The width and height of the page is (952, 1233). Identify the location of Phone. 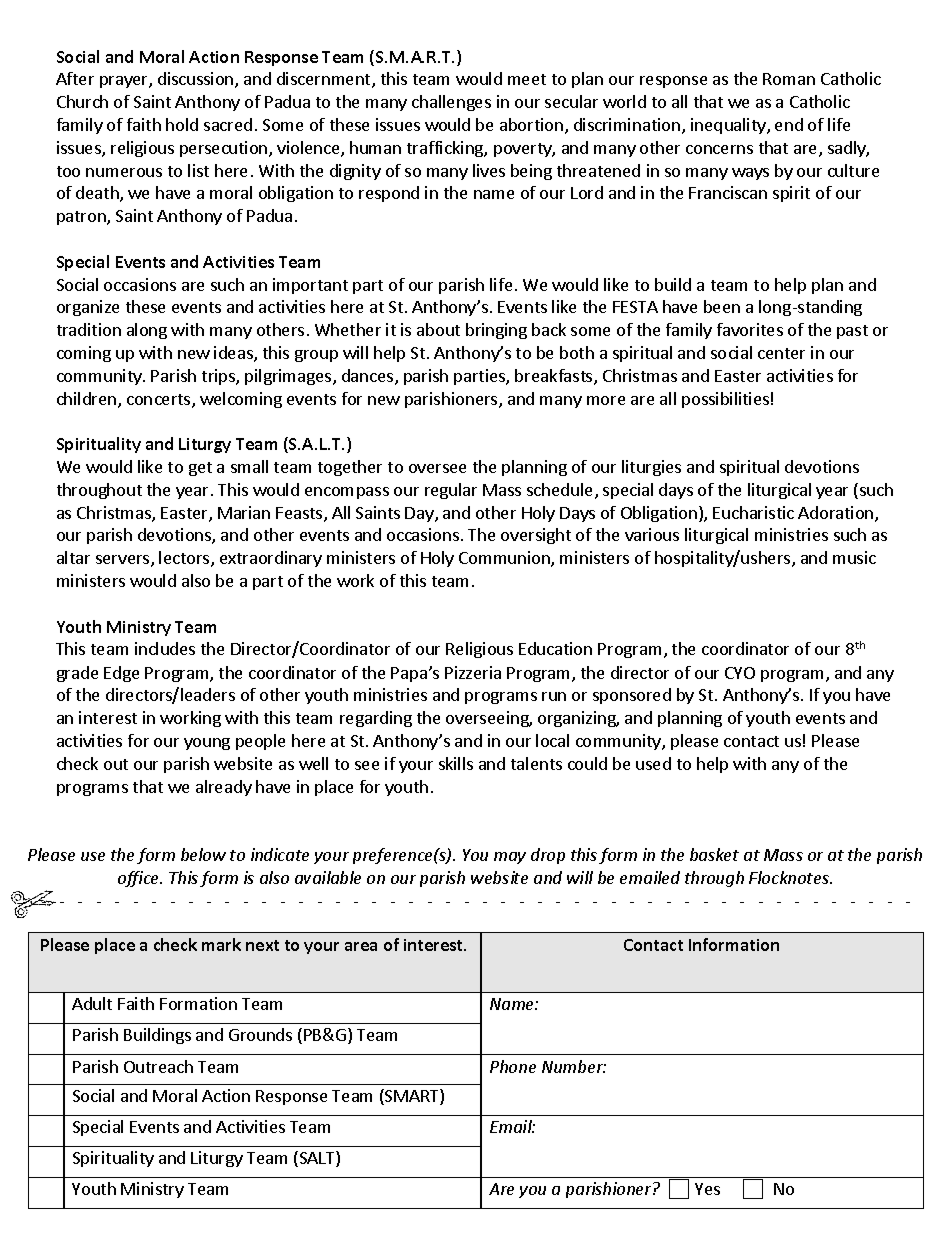
(513, 1066).
